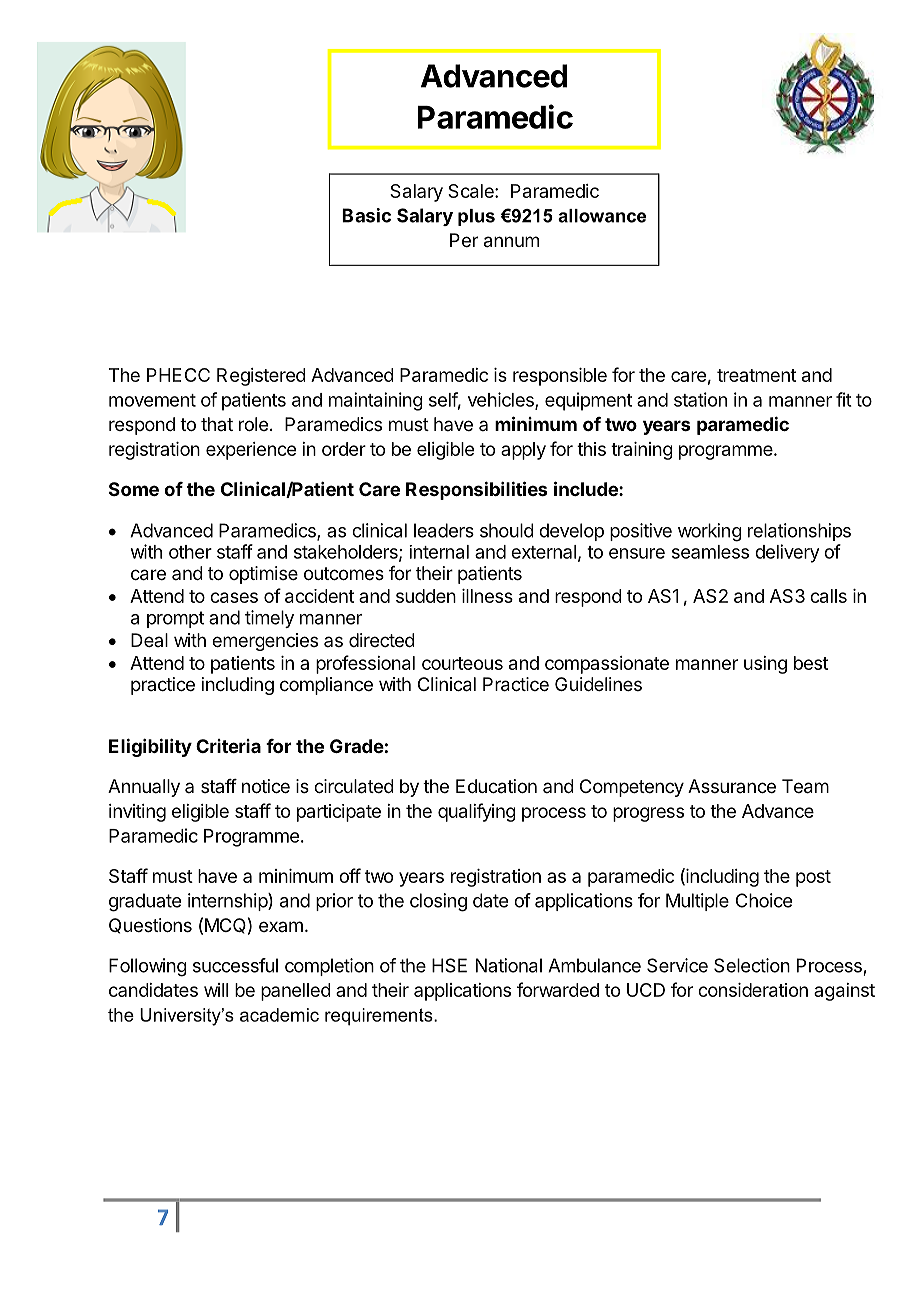  What do you see at coordinates (476, 217) in the image?
I see `plus` at bounding box center [476, 217].
